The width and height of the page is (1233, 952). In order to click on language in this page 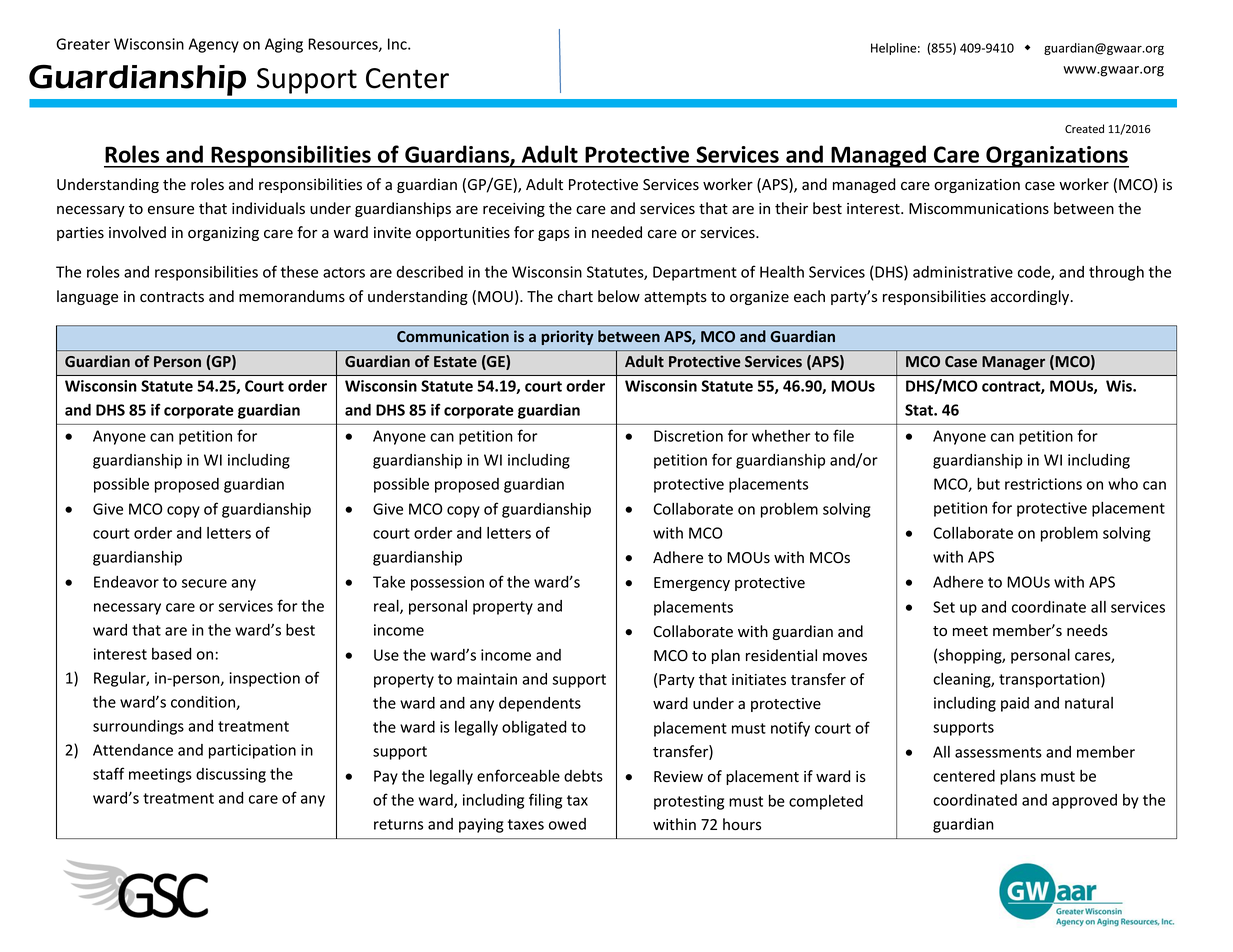, I will do `click(87, 297)`.
